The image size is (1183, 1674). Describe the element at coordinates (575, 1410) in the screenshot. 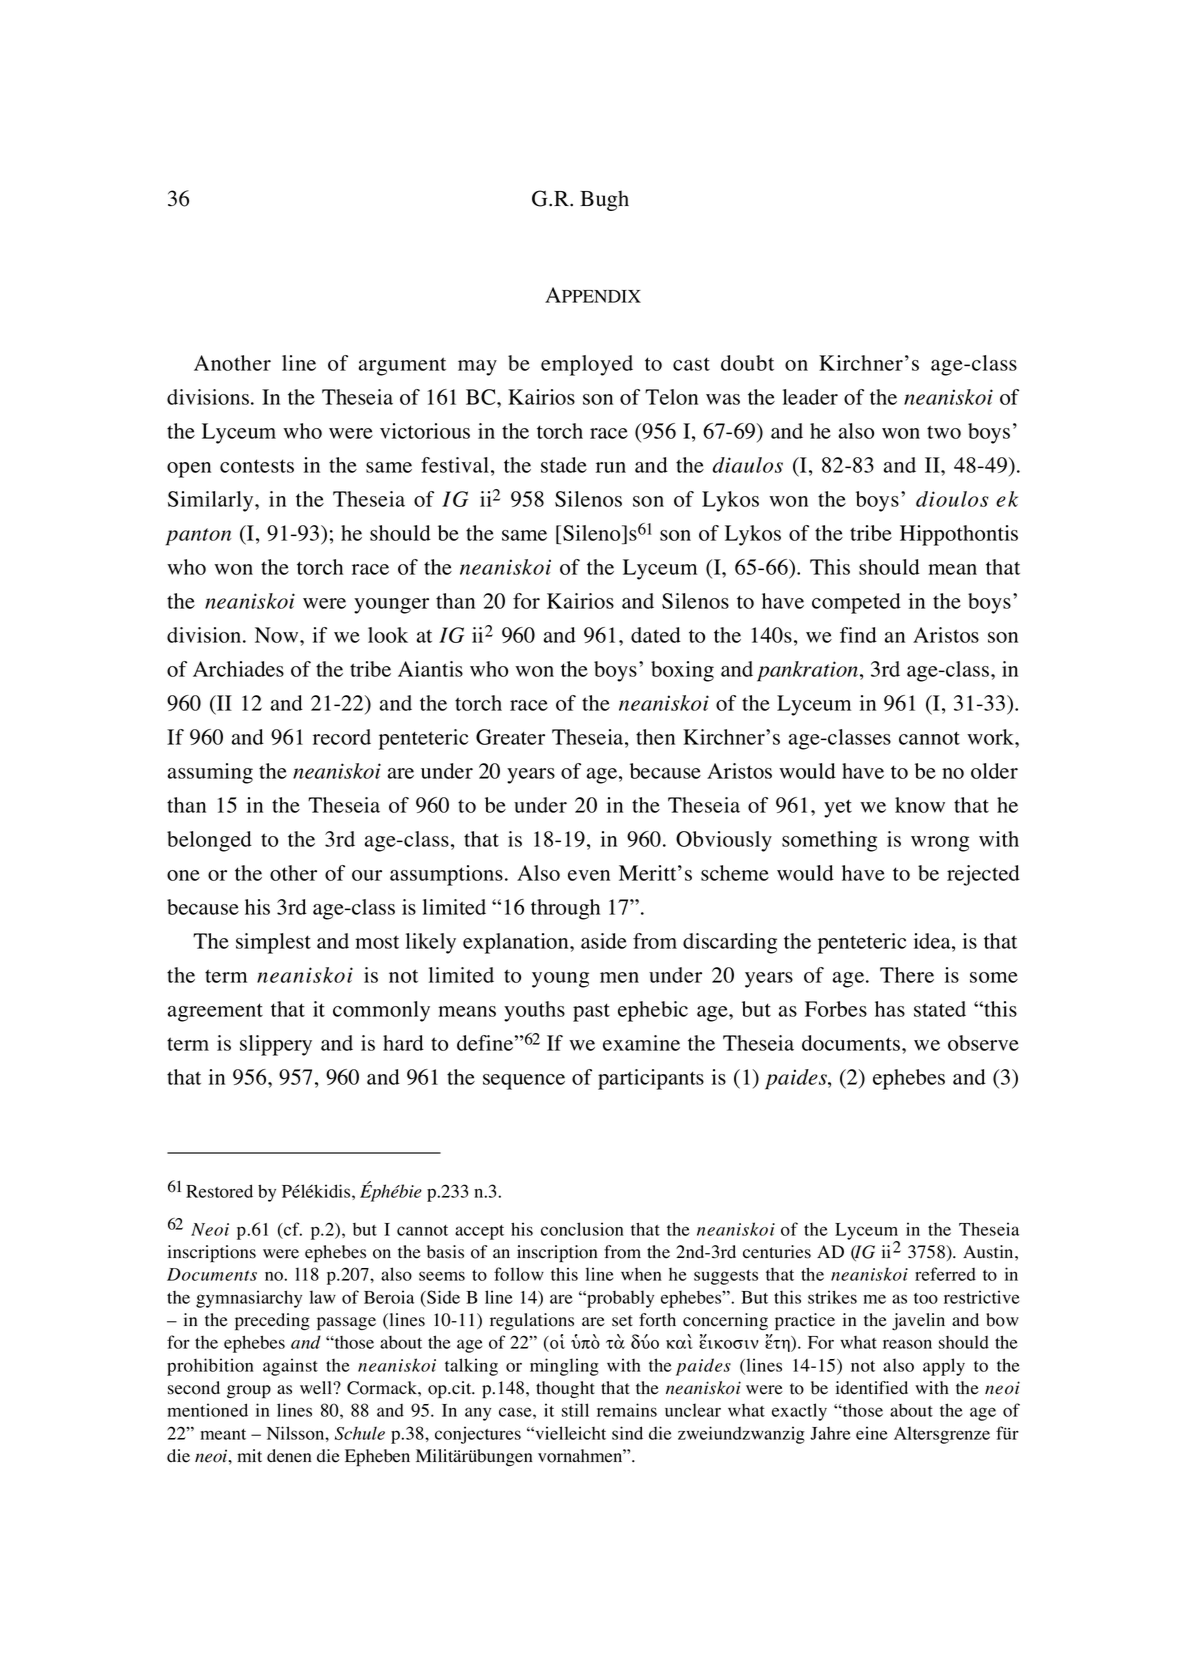

I see `still` at that location.
